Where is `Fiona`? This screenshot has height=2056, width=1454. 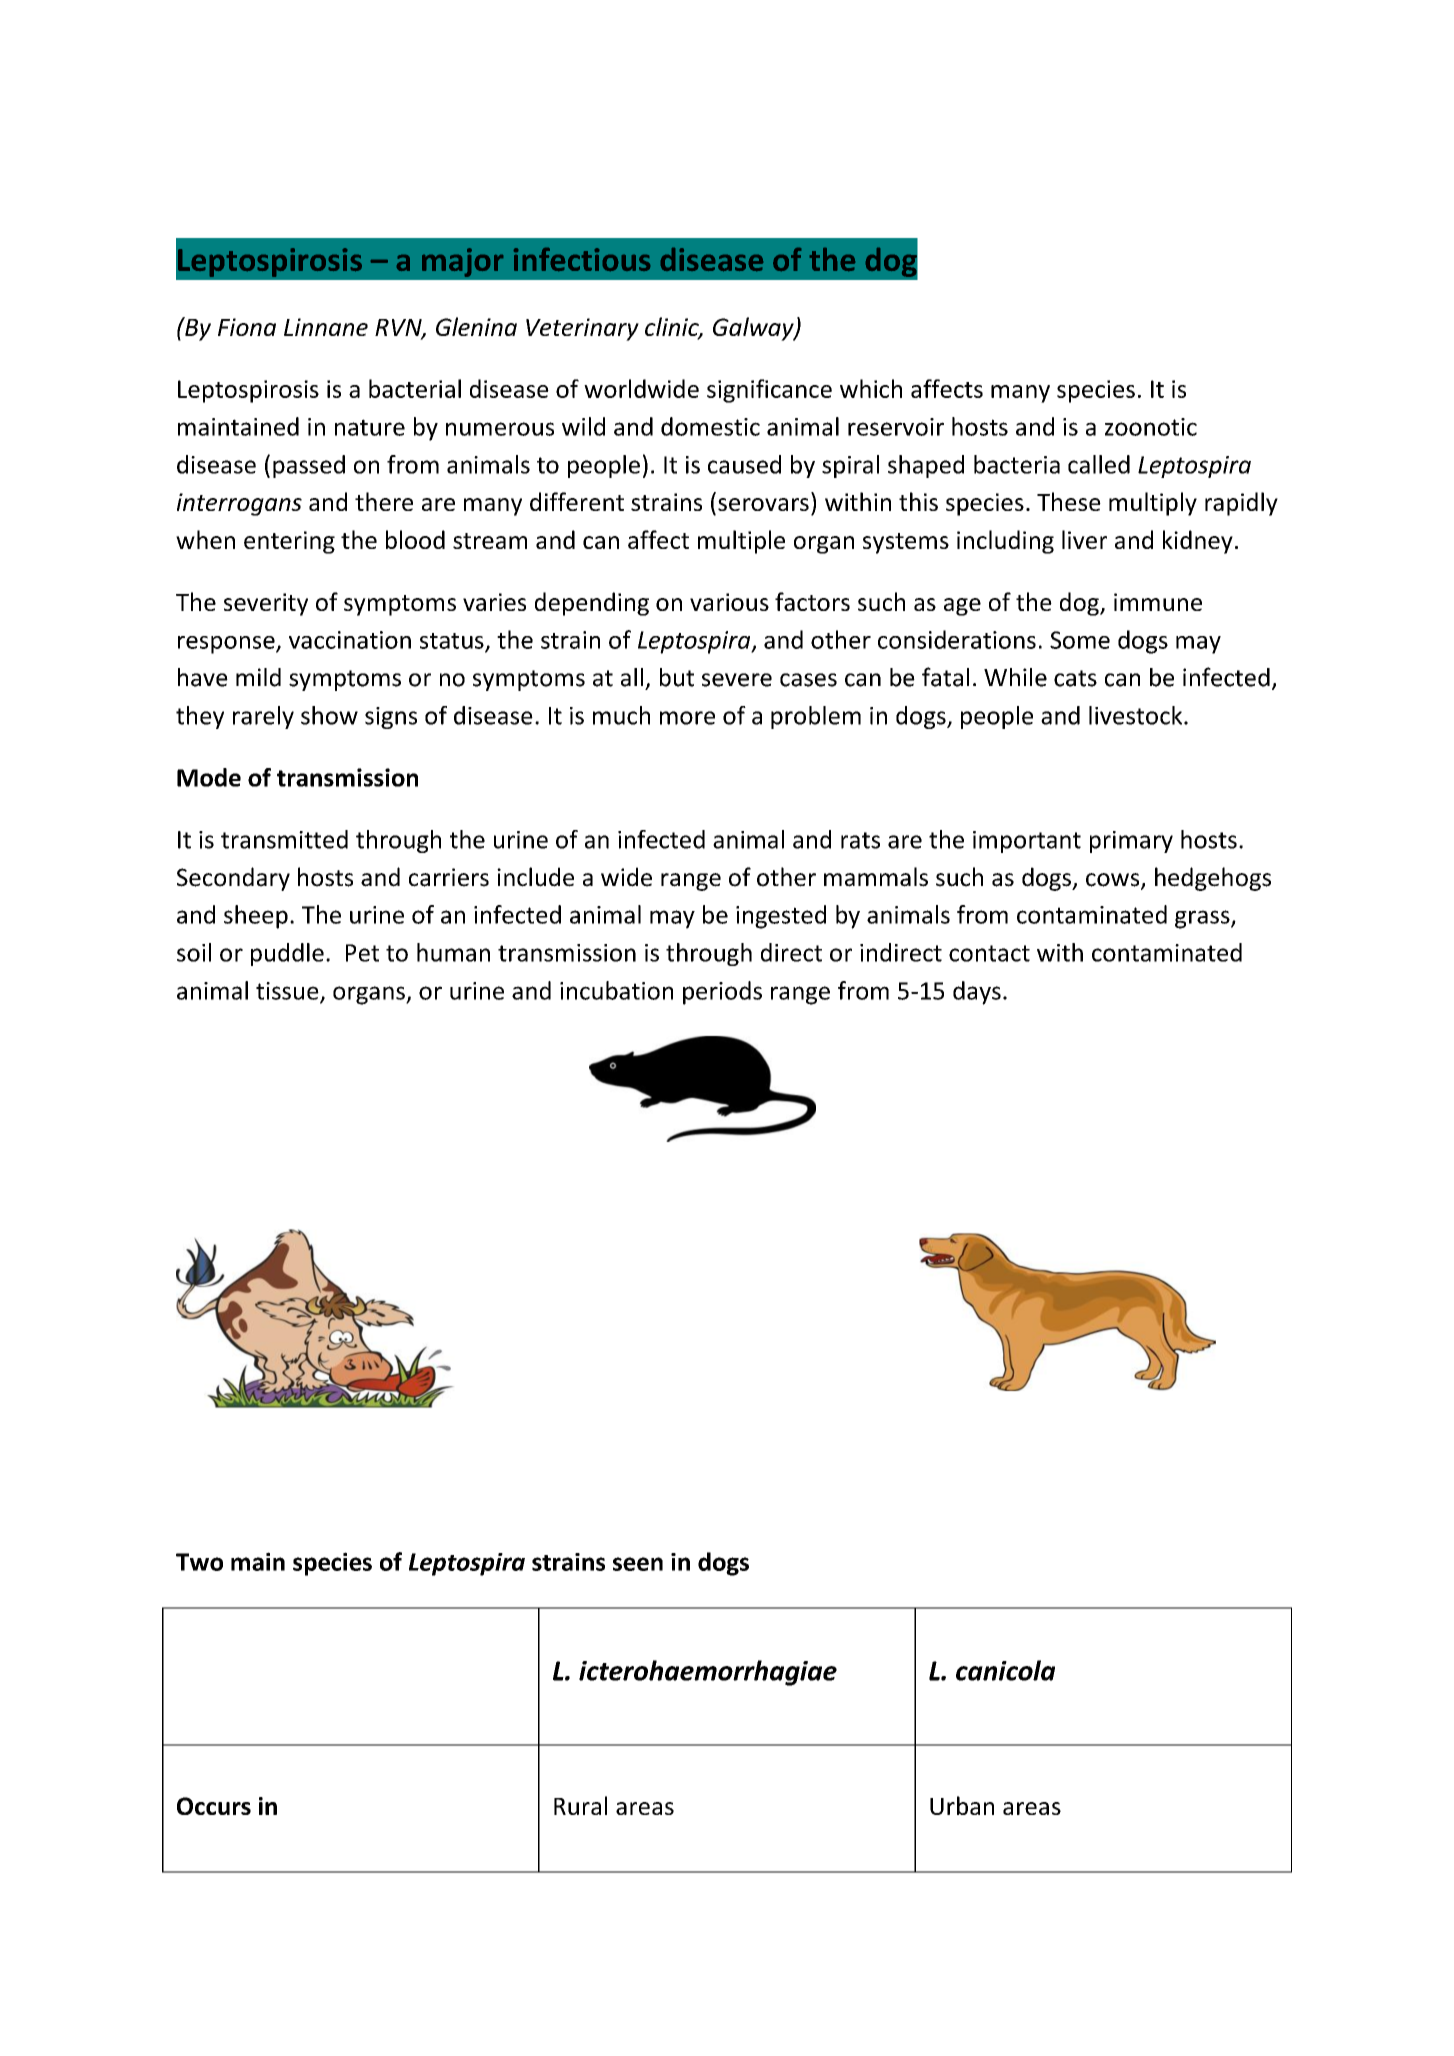
Fiona is located at coordinates (247, 327).
